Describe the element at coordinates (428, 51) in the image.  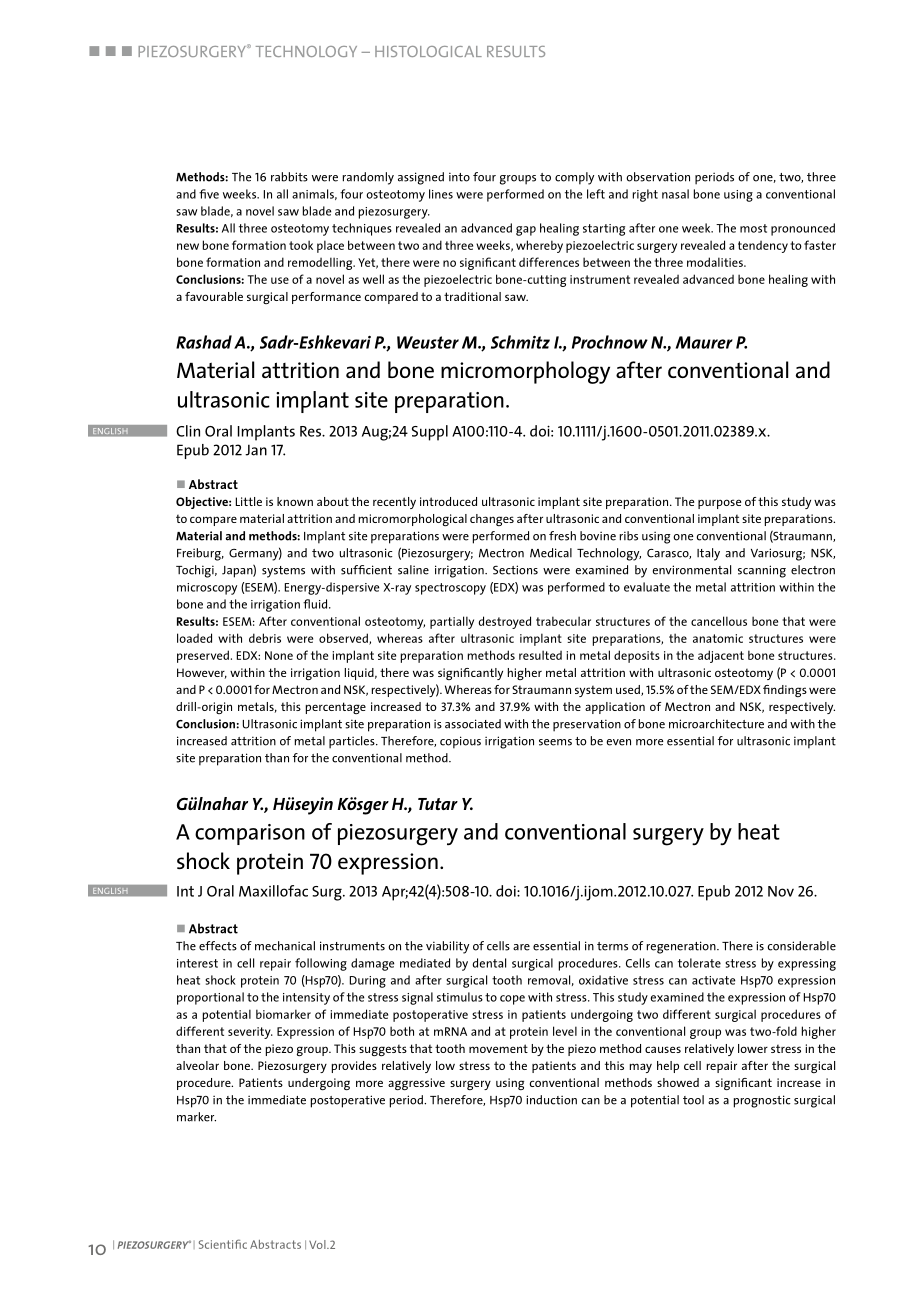
I see `Histological` at that location.
